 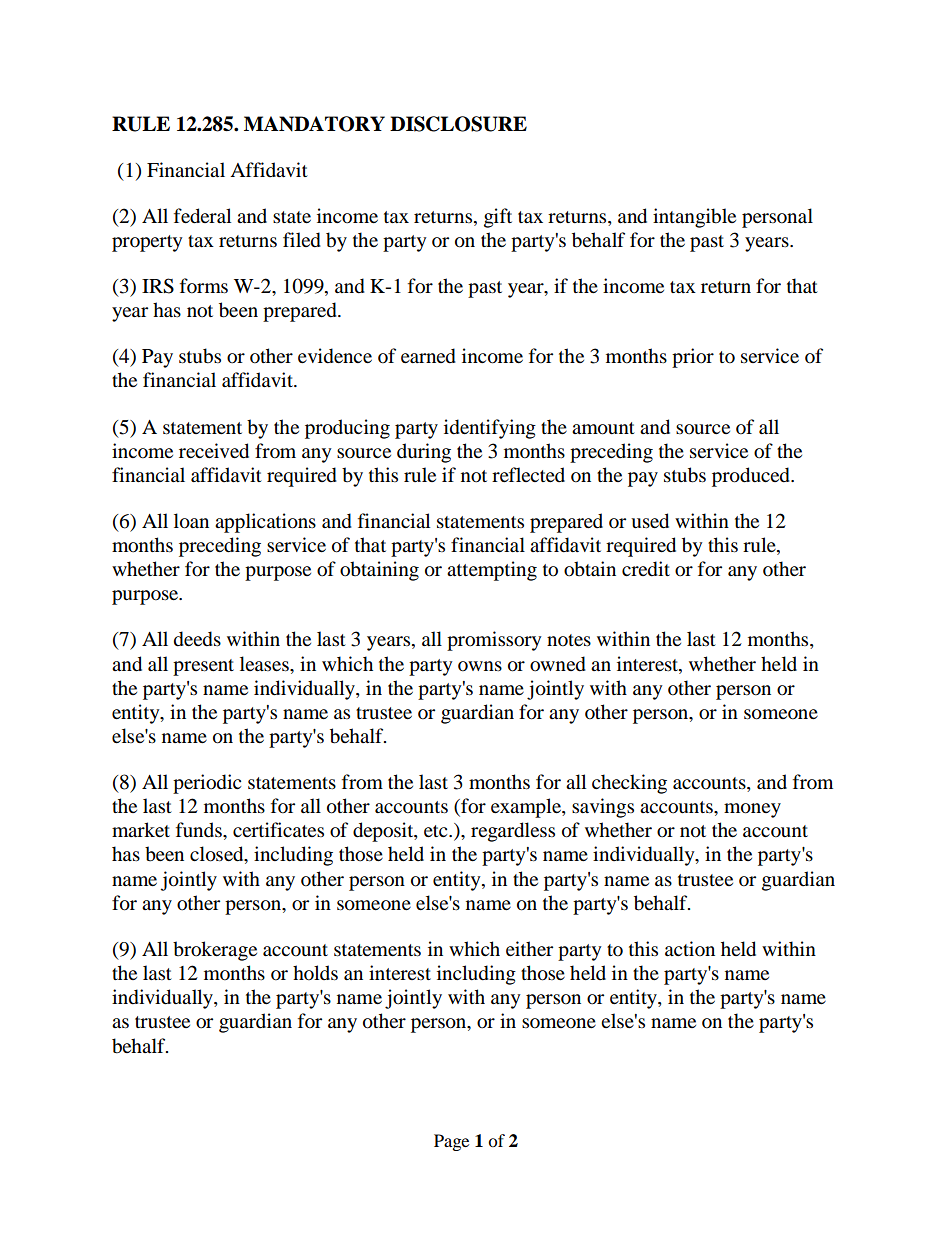 What do you see at coordinates (694, 218) in the page?
I see `intangible` at bounding box center [694, 218].
